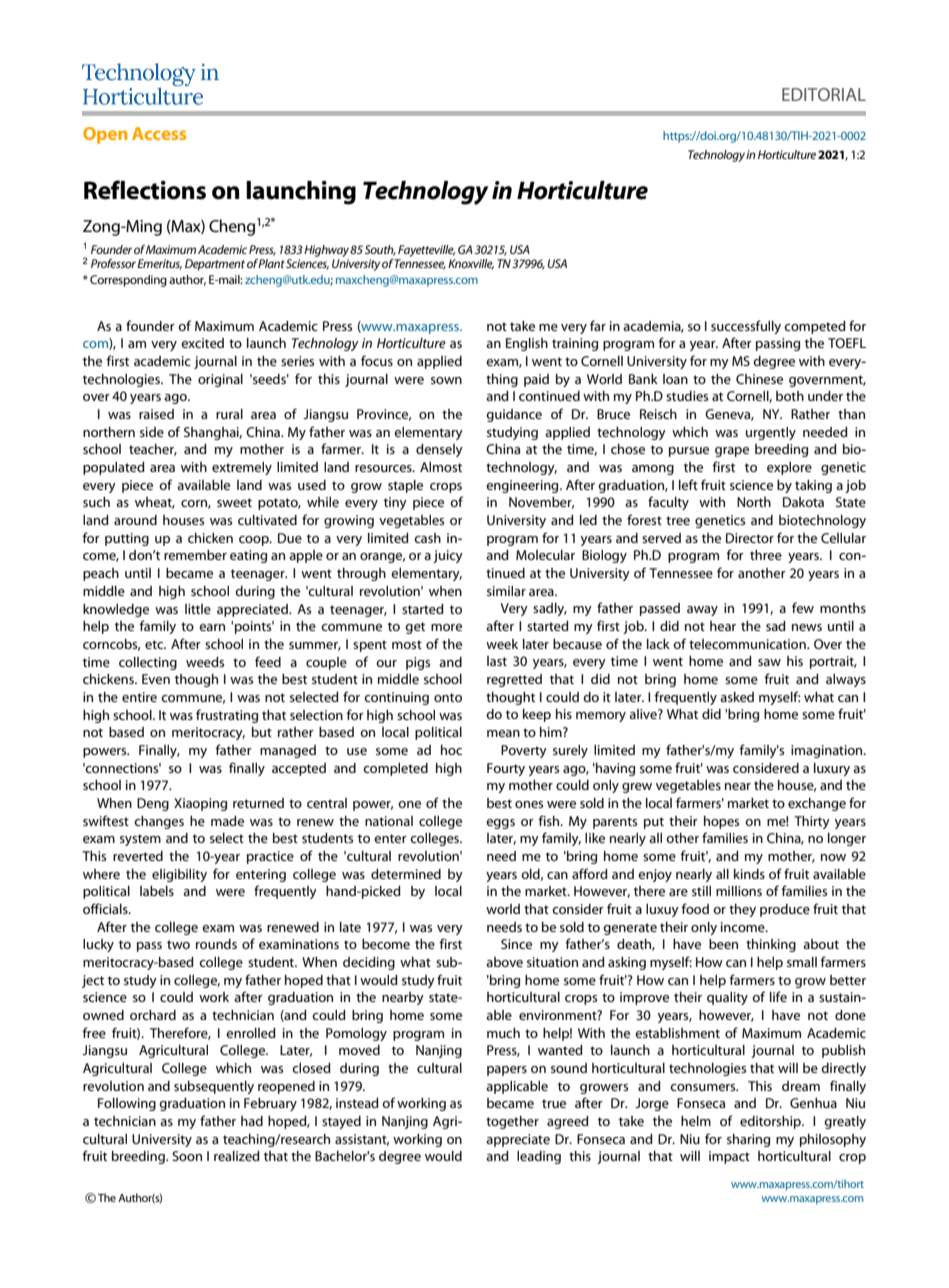 The height and width of the page is (1288, 949). Describe the element at coordinates (446, 627) in the page. I see `more` at that location.
